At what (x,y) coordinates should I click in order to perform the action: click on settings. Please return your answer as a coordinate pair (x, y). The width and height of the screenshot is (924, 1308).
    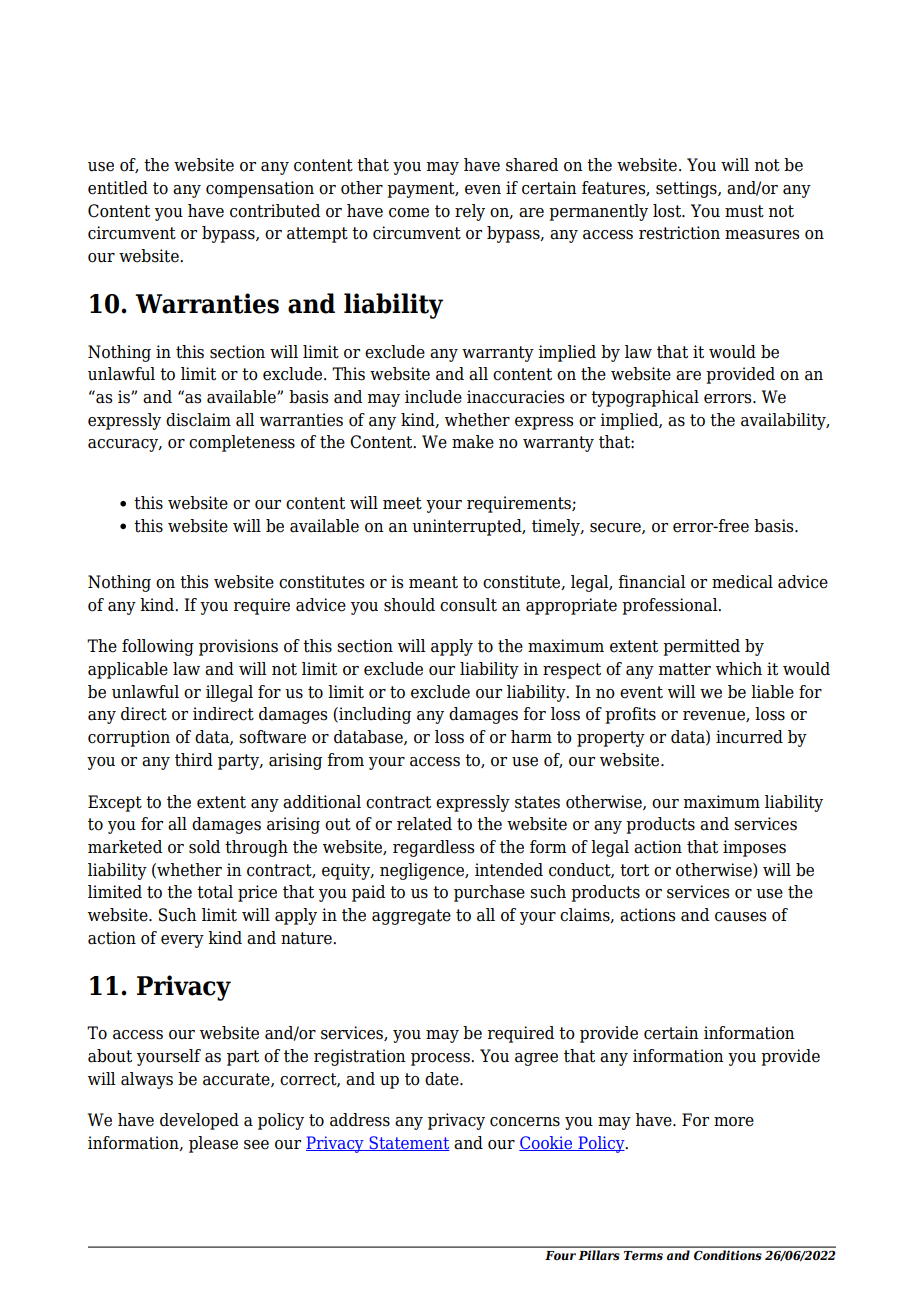
    Looking at the image, I should click on (687, 189).
